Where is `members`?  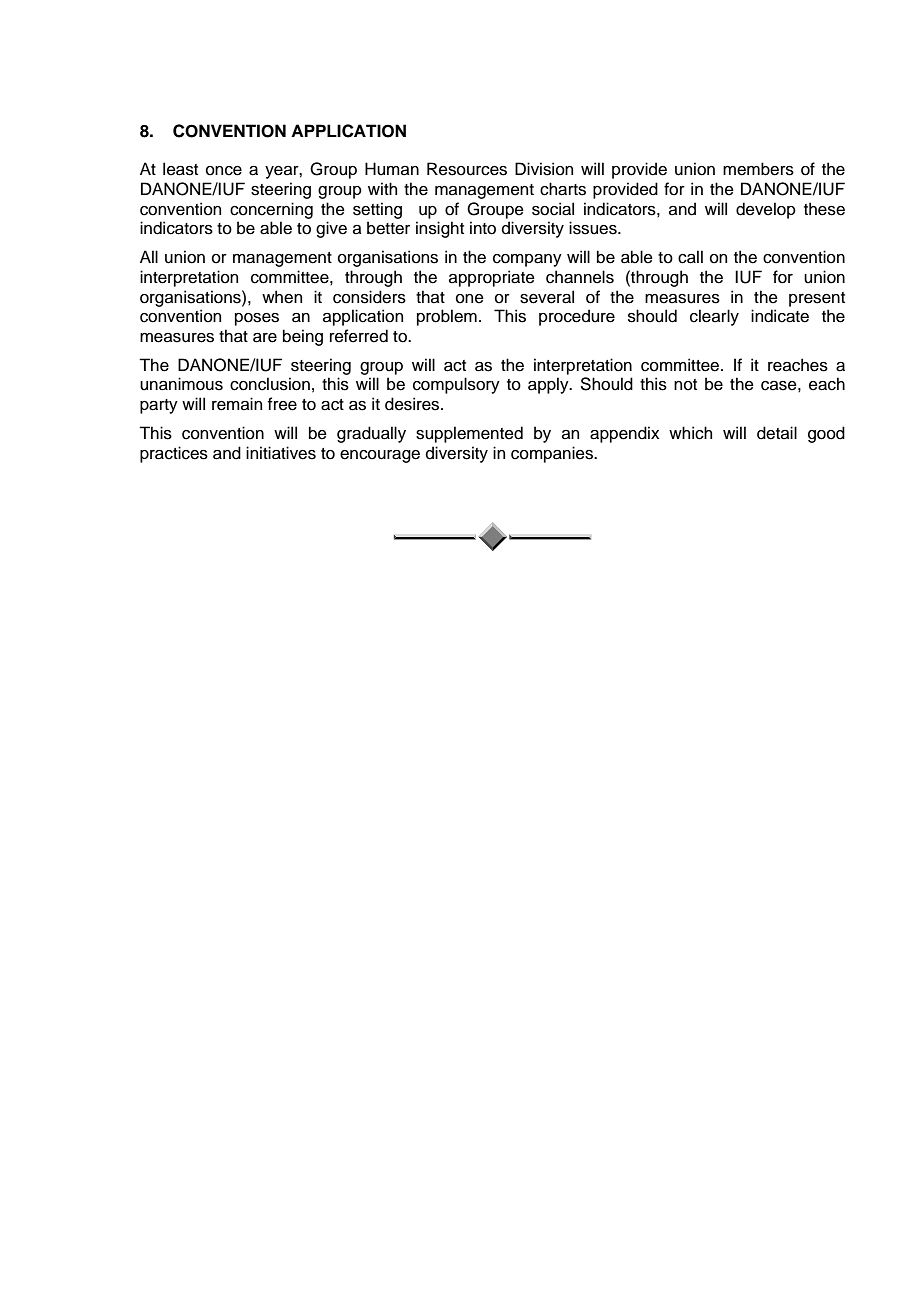 members is located at coordinates (758, 169).
